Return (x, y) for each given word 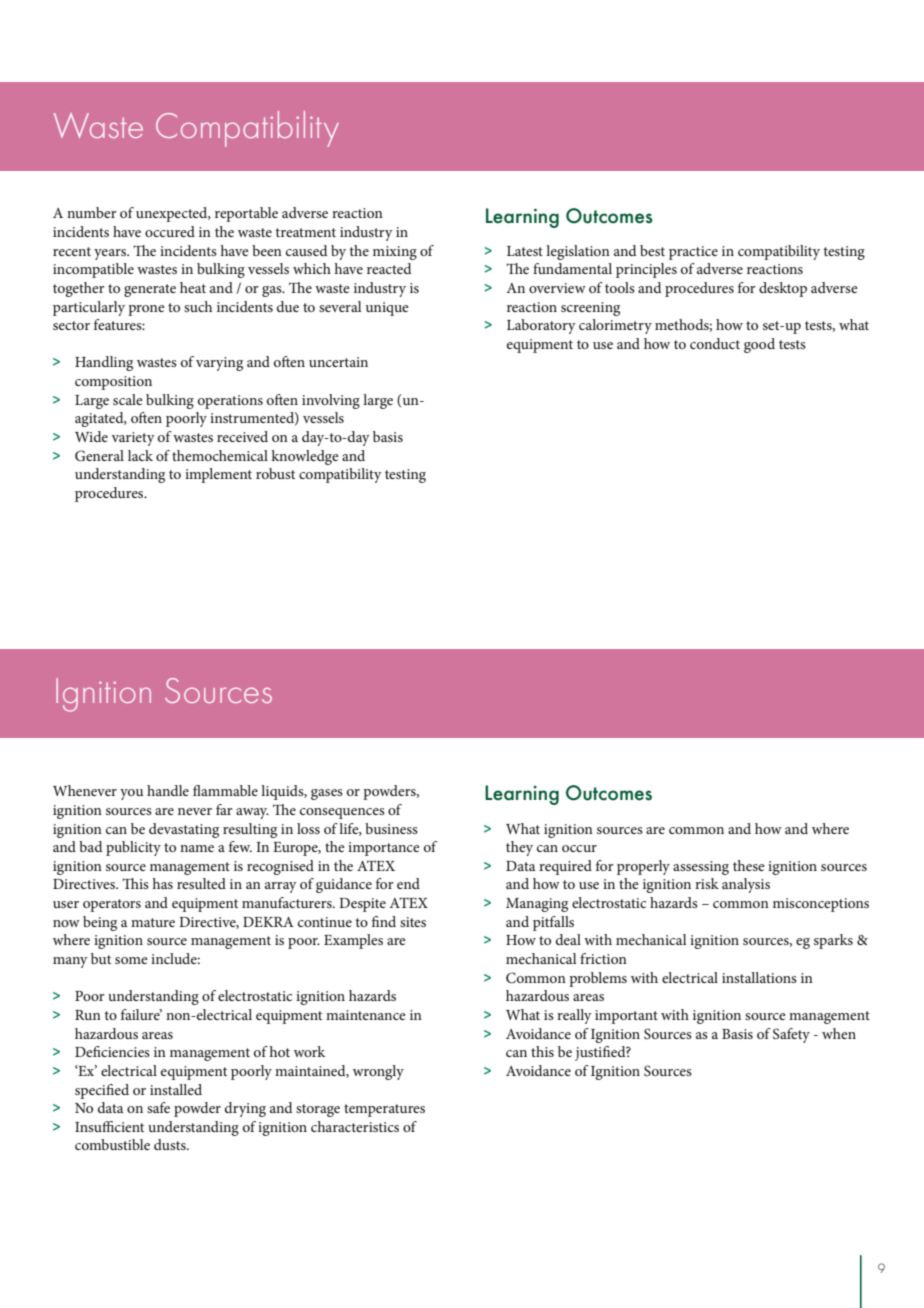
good (759, 345)
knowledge (305, 457)
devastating (184, 830)
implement (218, 475)
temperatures (384, 1110)
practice (693, 253)
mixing (395, 253)
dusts (171, 1144)
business (391, 828)
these (749, 865)
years (111, 254)
